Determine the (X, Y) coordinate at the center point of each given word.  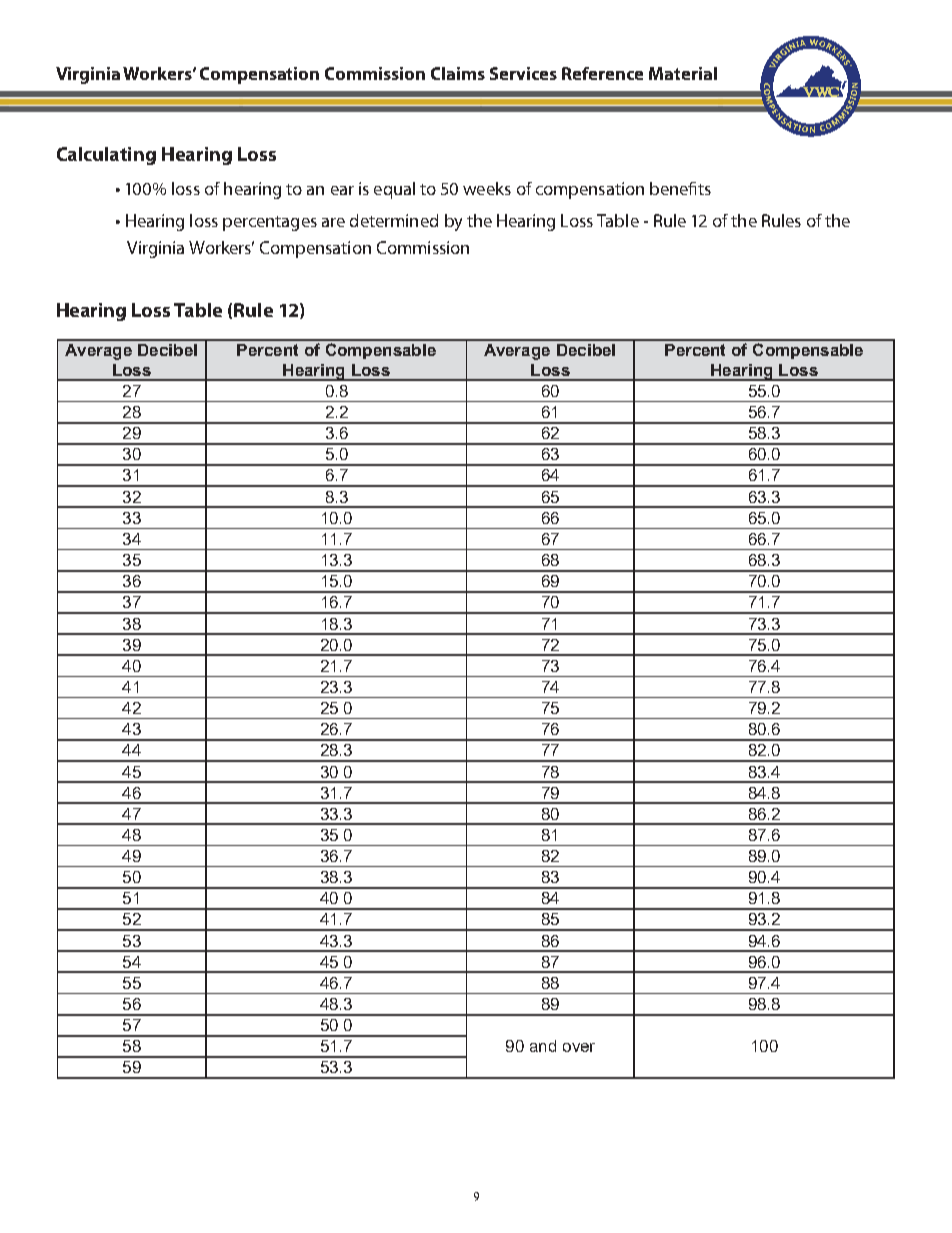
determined (394, 220)
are (333, 222)
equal (394, 190)
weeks (487, 188)
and (543, 1046)
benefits (680, 188)
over (579, 1047)
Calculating (106, 156)
